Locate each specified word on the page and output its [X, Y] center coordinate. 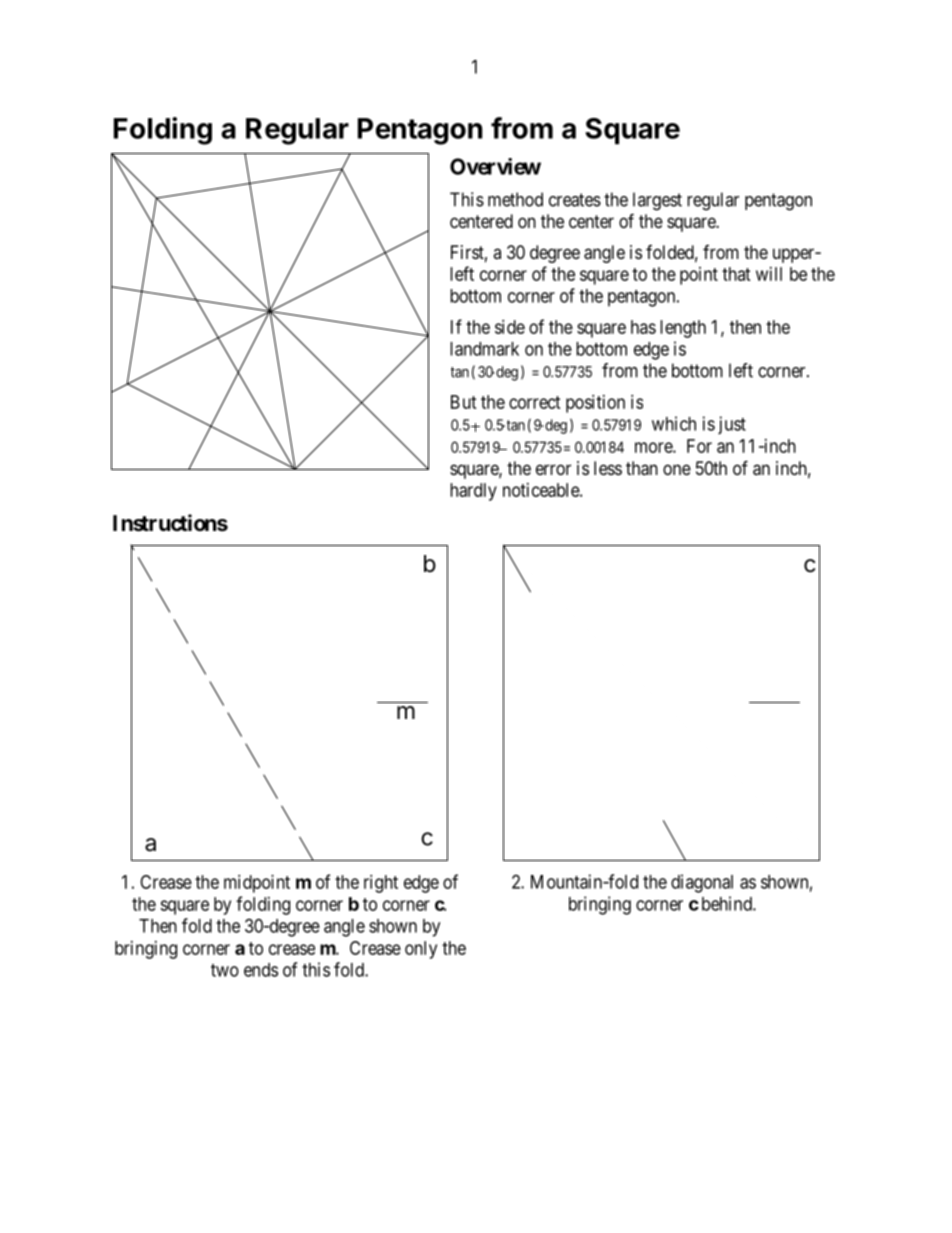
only [421, 950]
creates [575, 200]
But [464, 402]
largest [657, 201]
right [381, 884]
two [225, 970]
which [674, 423]
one [677, 469]
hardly [473, 492]
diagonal [702, 883]
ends [261, 970]
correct [535, 402]
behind [728, 903]
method [515, 199]
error [553, 469]
